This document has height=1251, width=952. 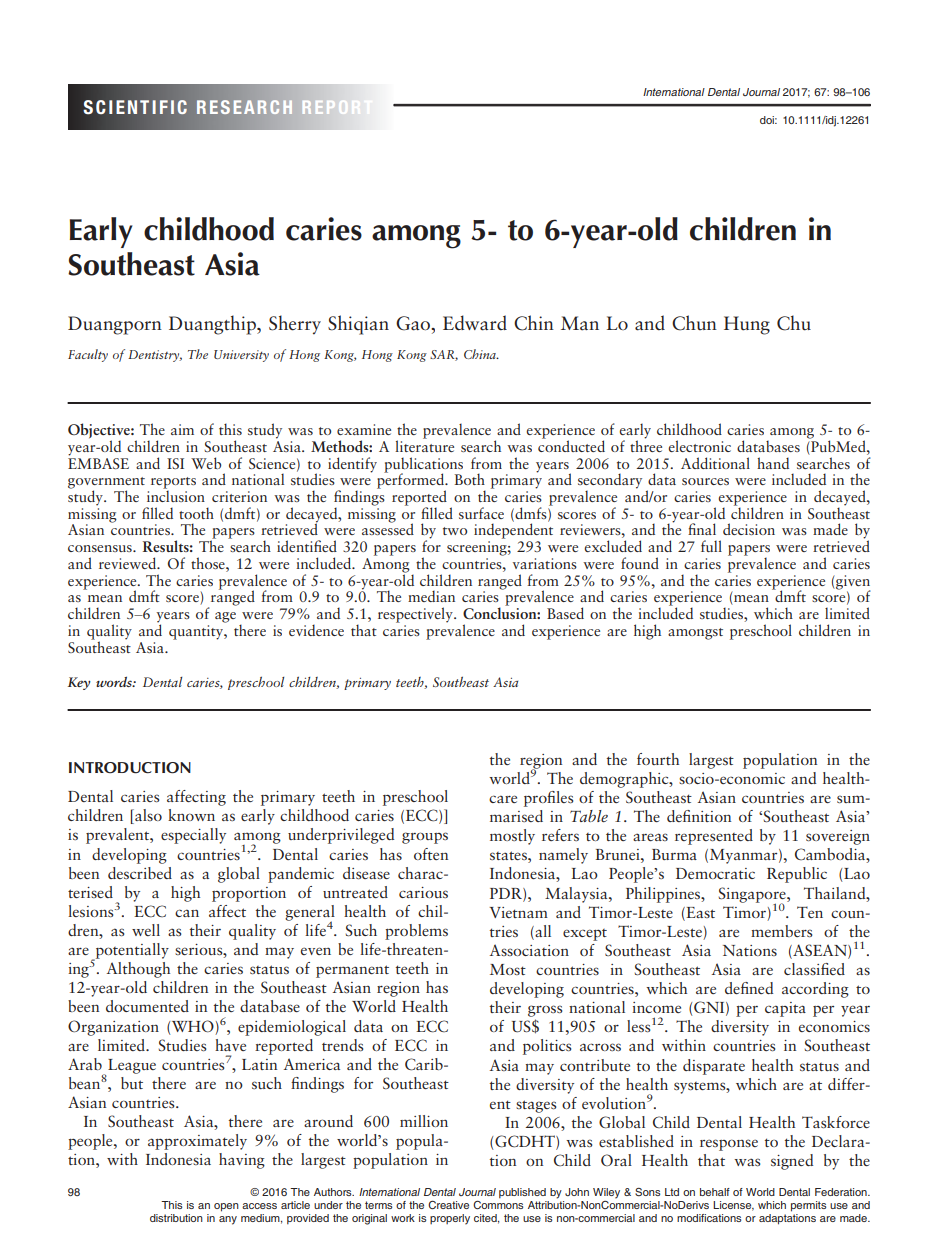 I want to click on open, so click(x=226, y=1207).
